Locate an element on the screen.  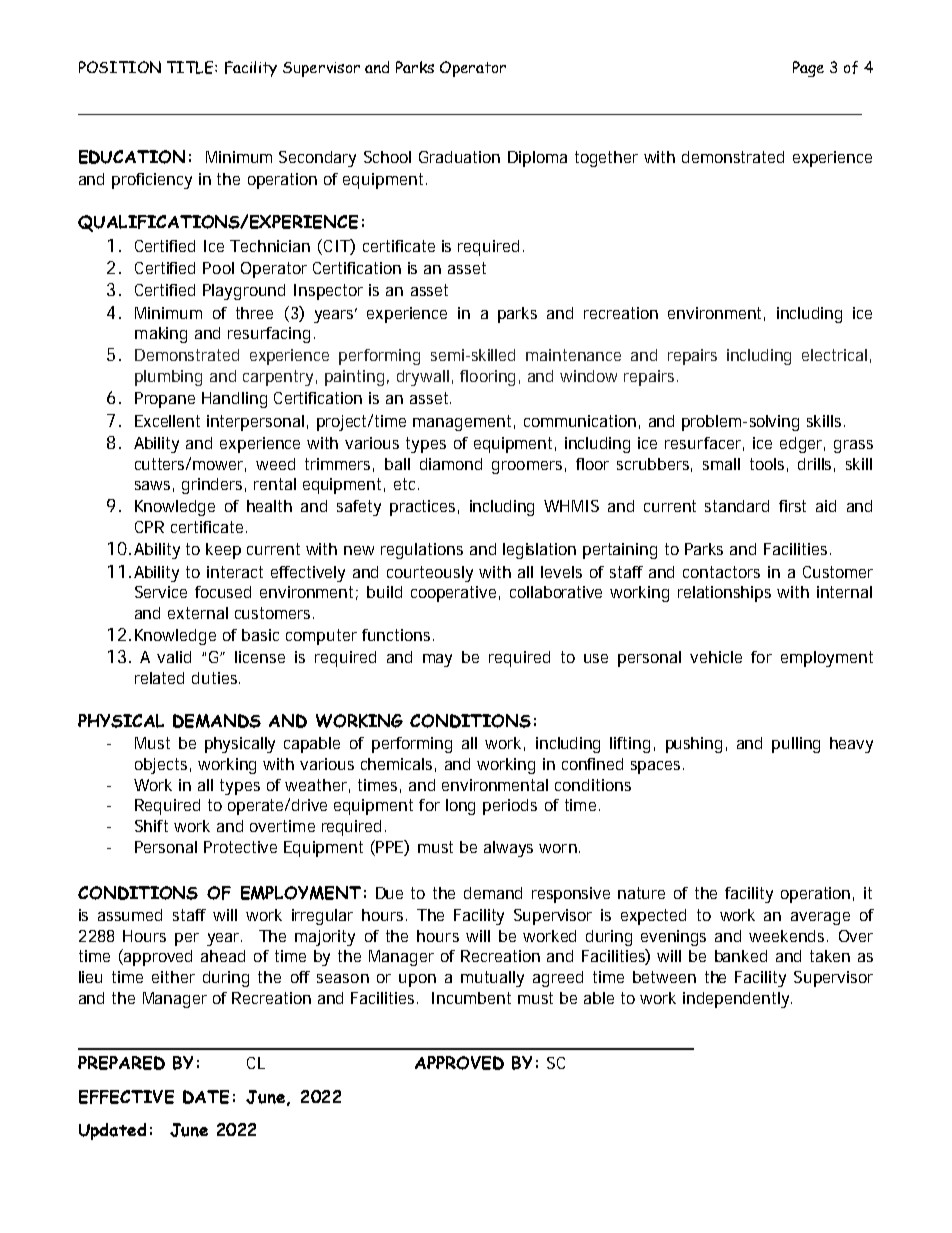
related is located at coordinates (159, 678).
